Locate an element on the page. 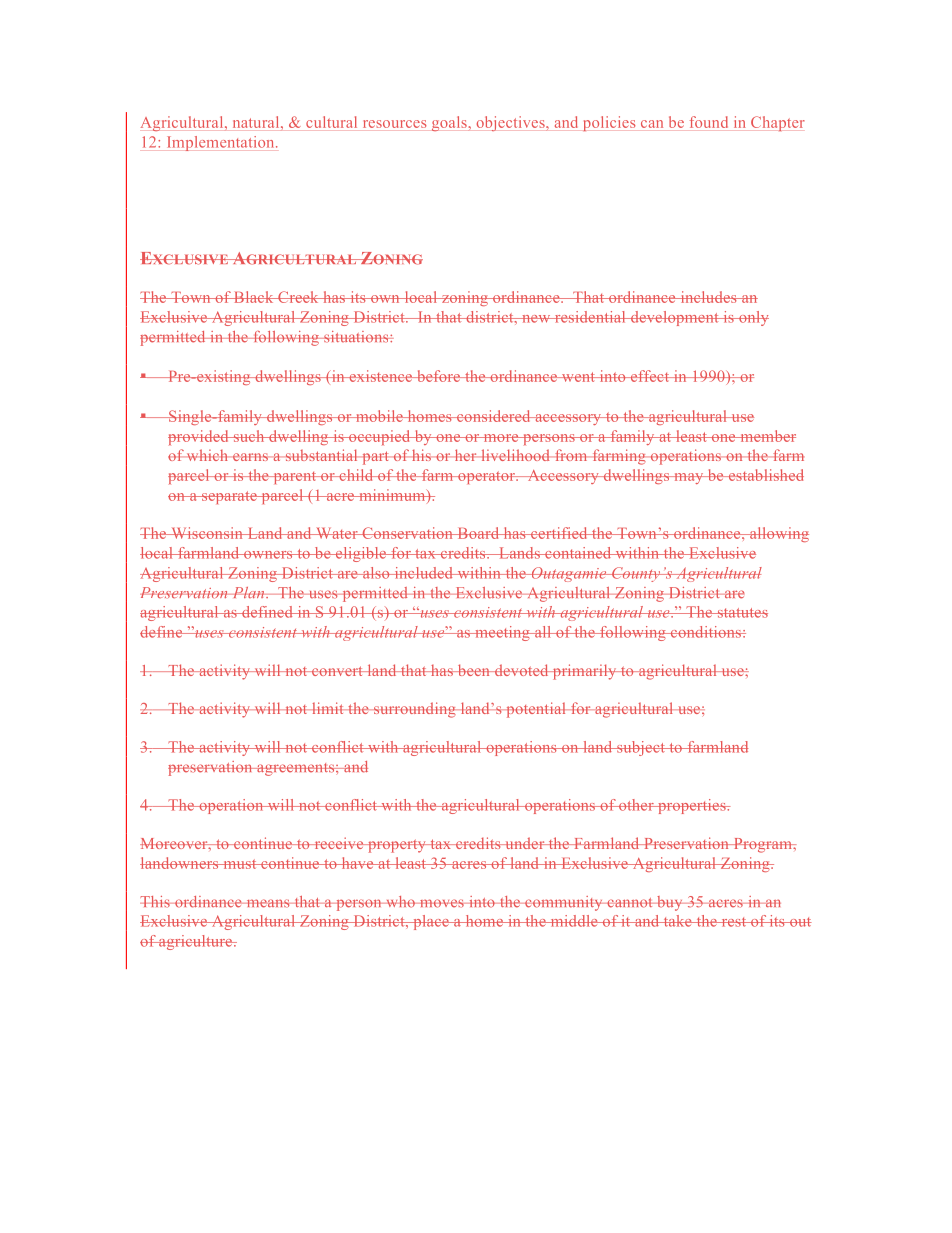 The image size is (952, 1233). Implementation is located at coordinates (222, 143).
